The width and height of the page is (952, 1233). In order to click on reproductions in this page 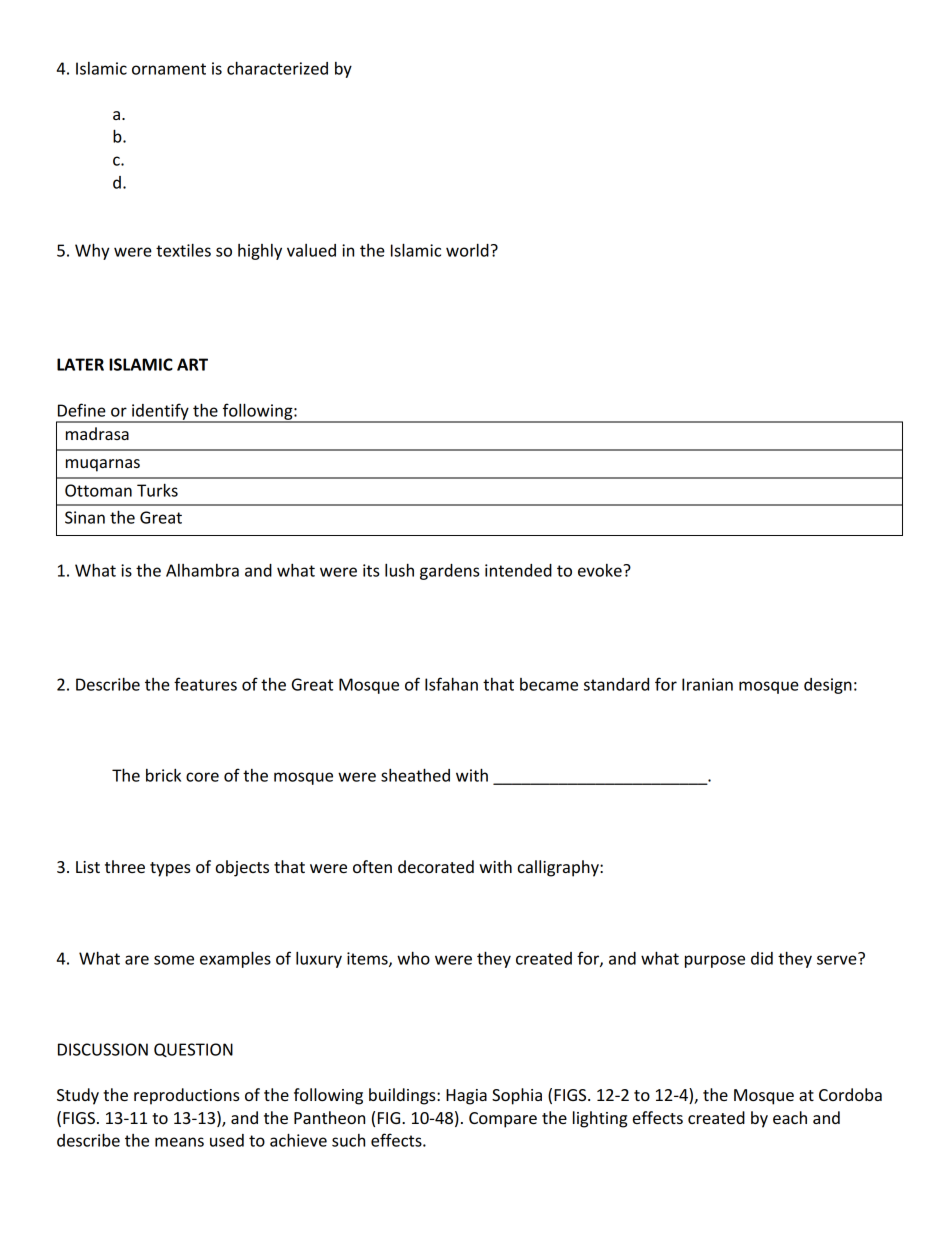, I will do `click(187, 1096)`.
